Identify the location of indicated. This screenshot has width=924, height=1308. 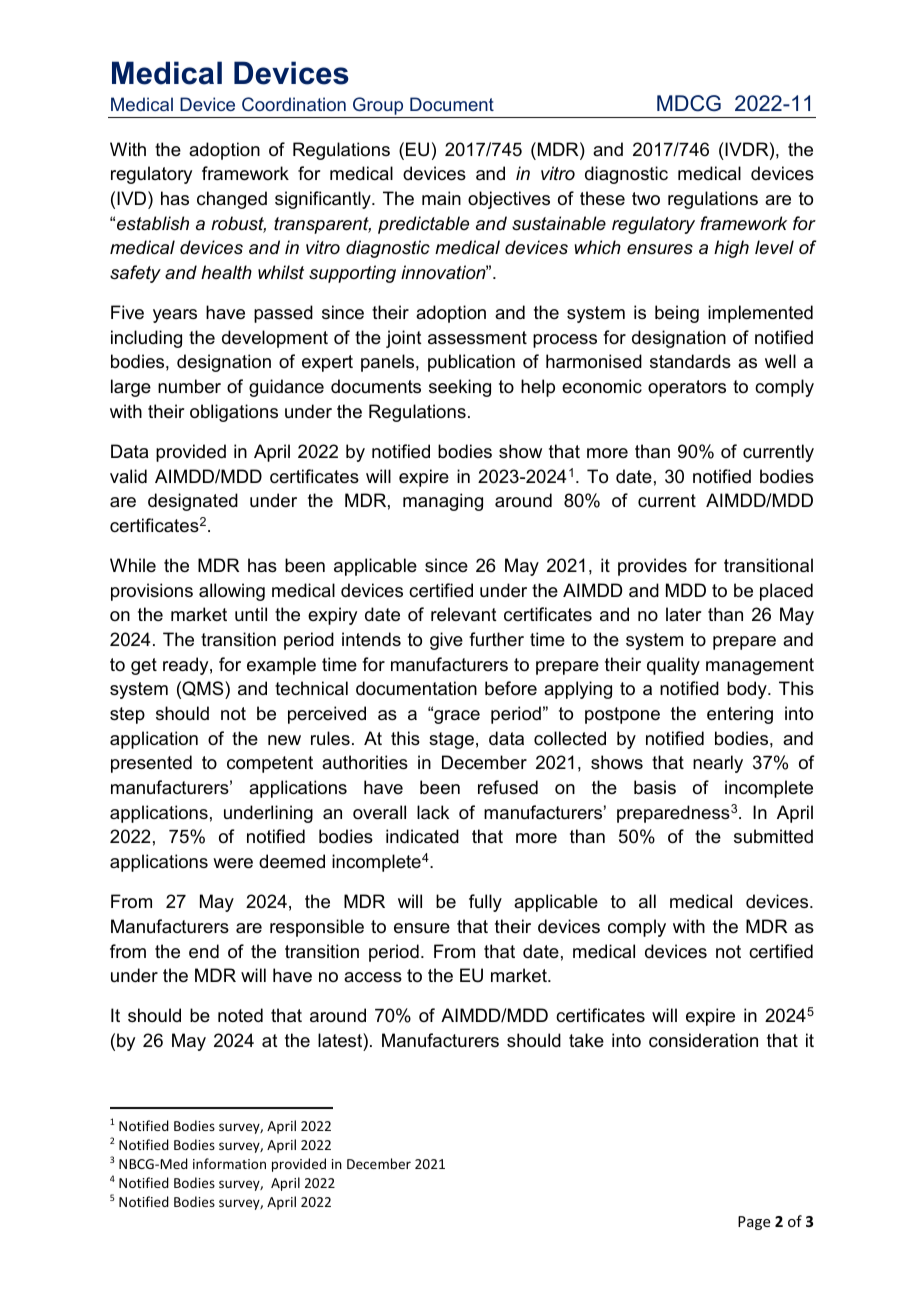
(422, 836).
